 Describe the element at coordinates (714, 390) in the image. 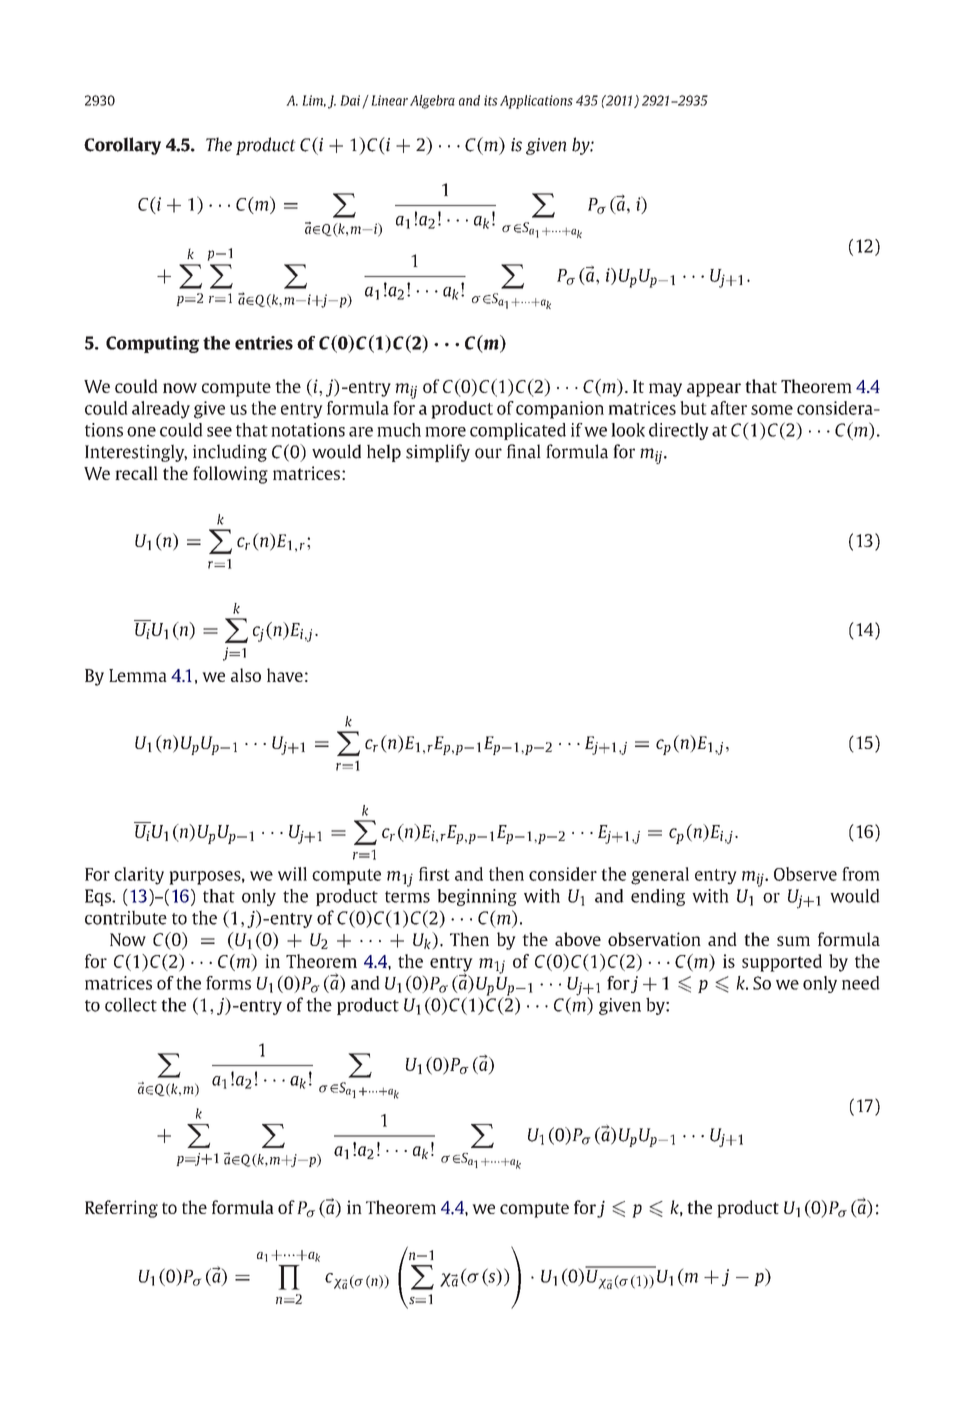

I see `appear` at that location.
